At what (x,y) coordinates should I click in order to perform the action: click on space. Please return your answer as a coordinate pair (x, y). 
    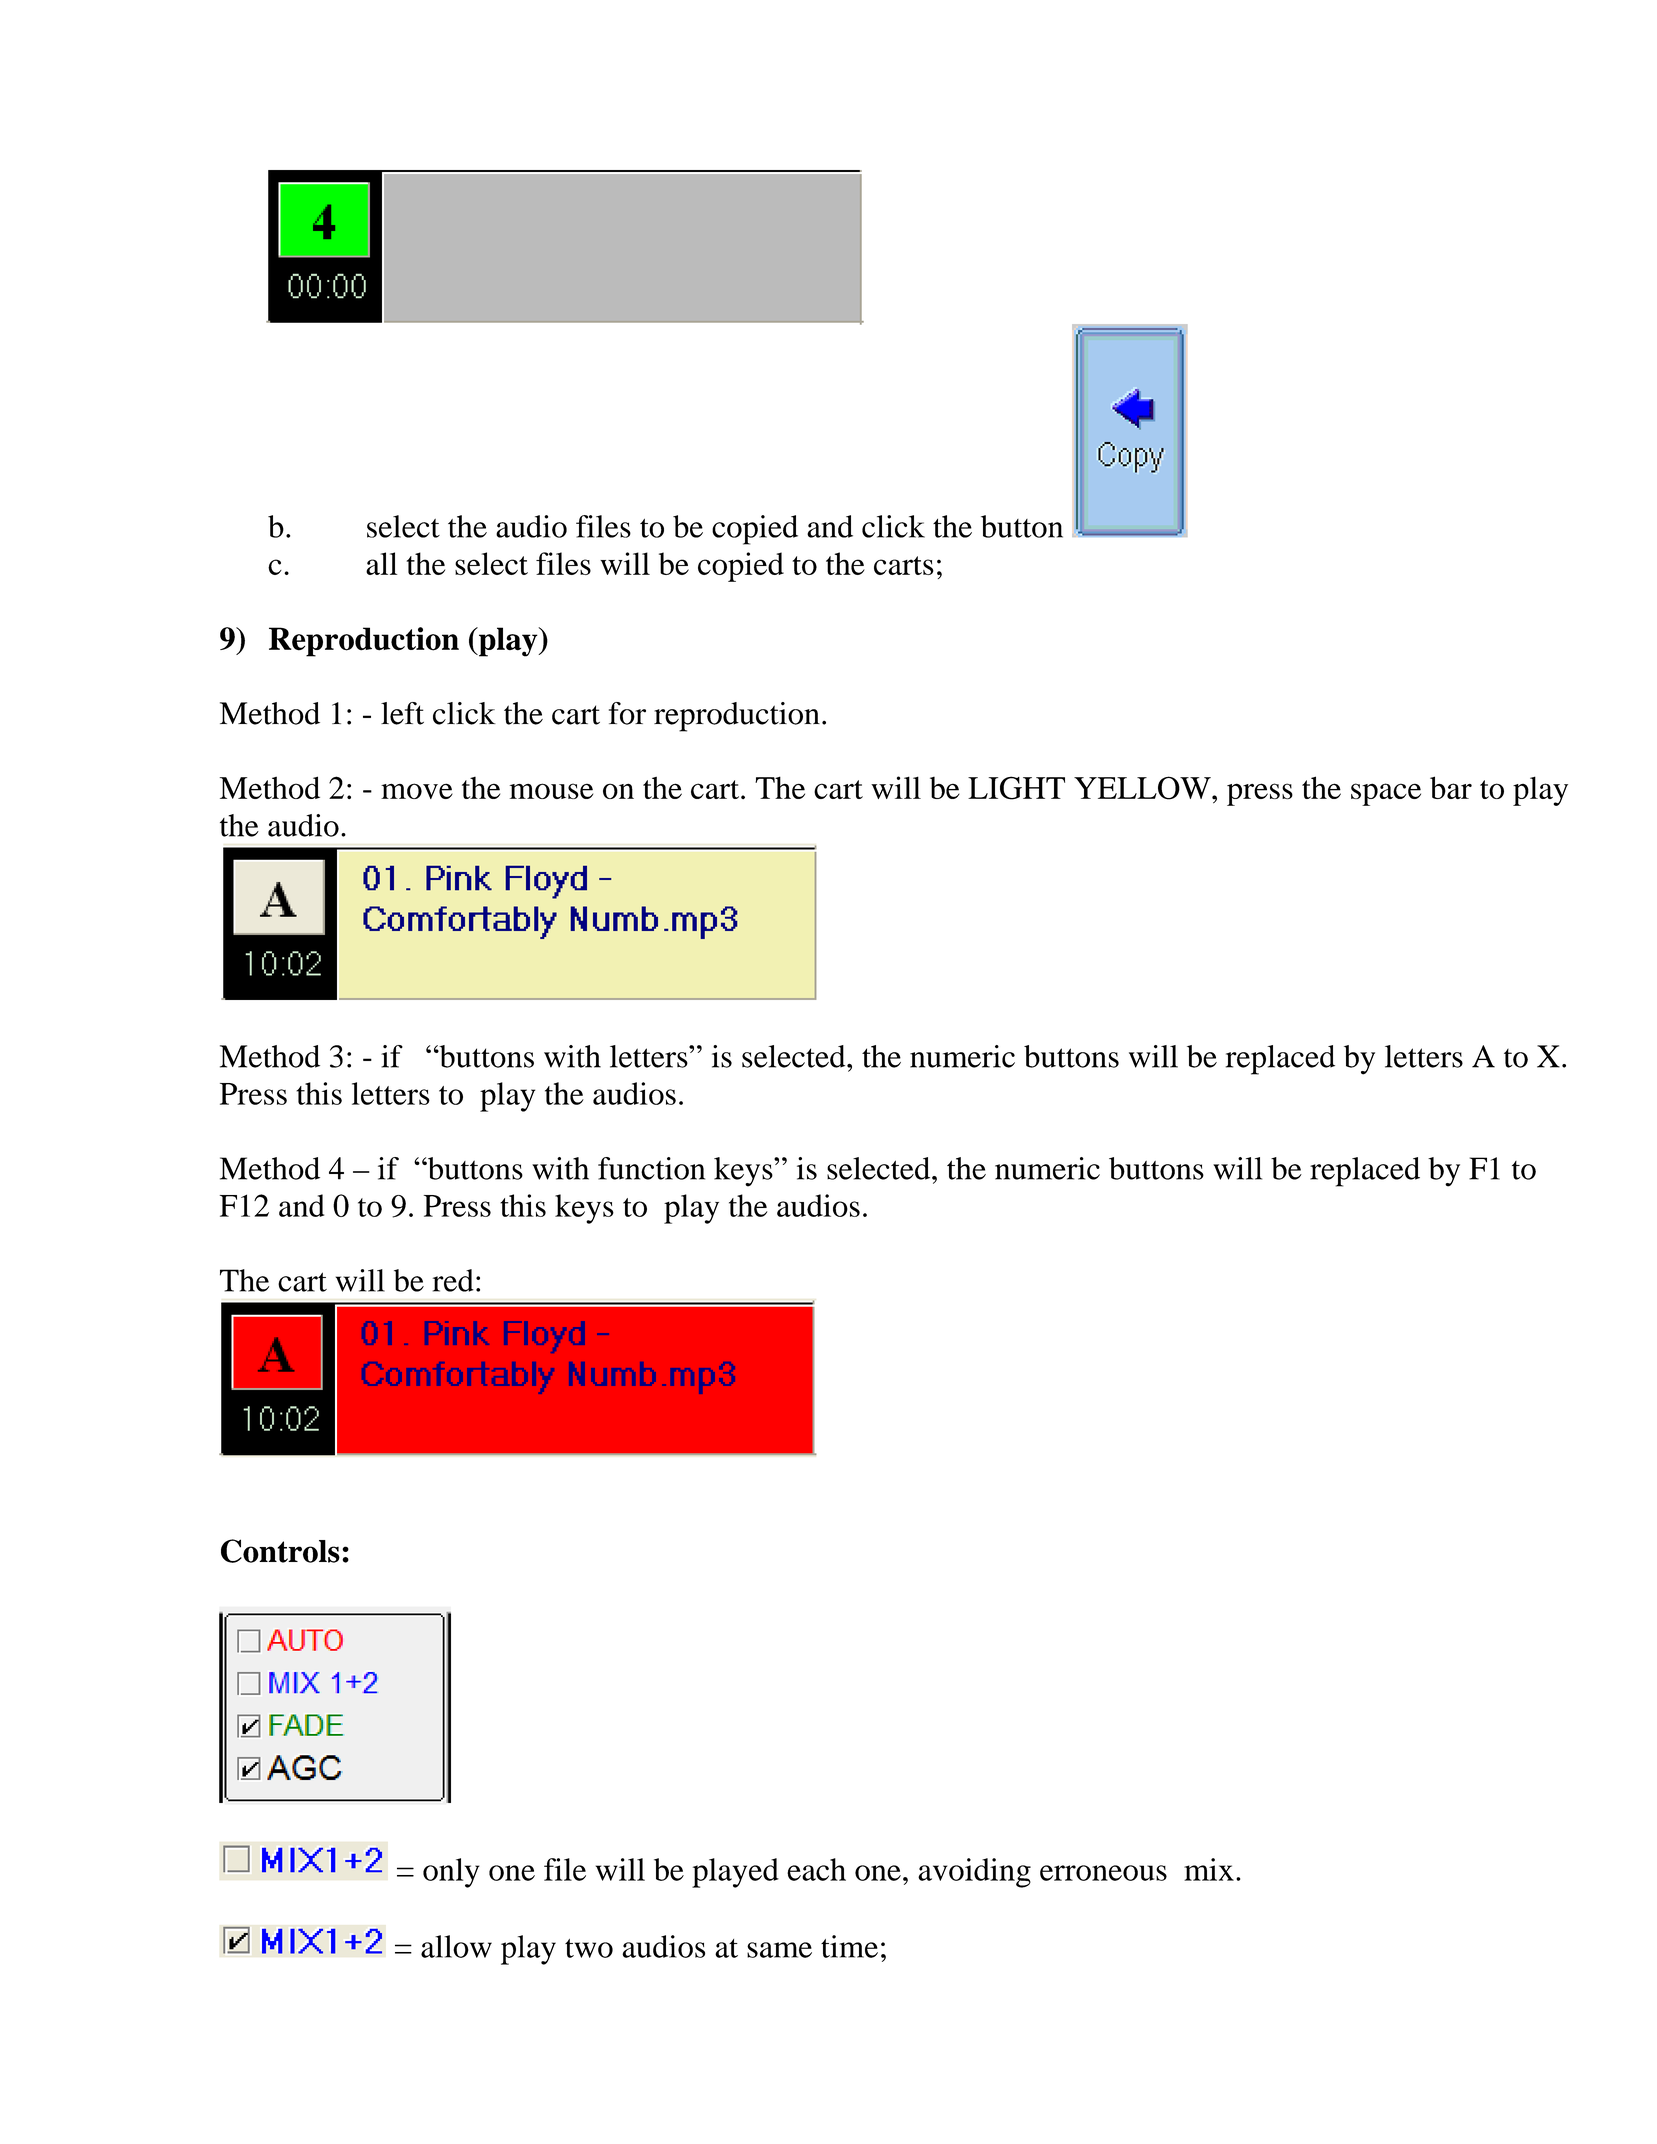
    Looking at the image, I should click on (1386, 794).
